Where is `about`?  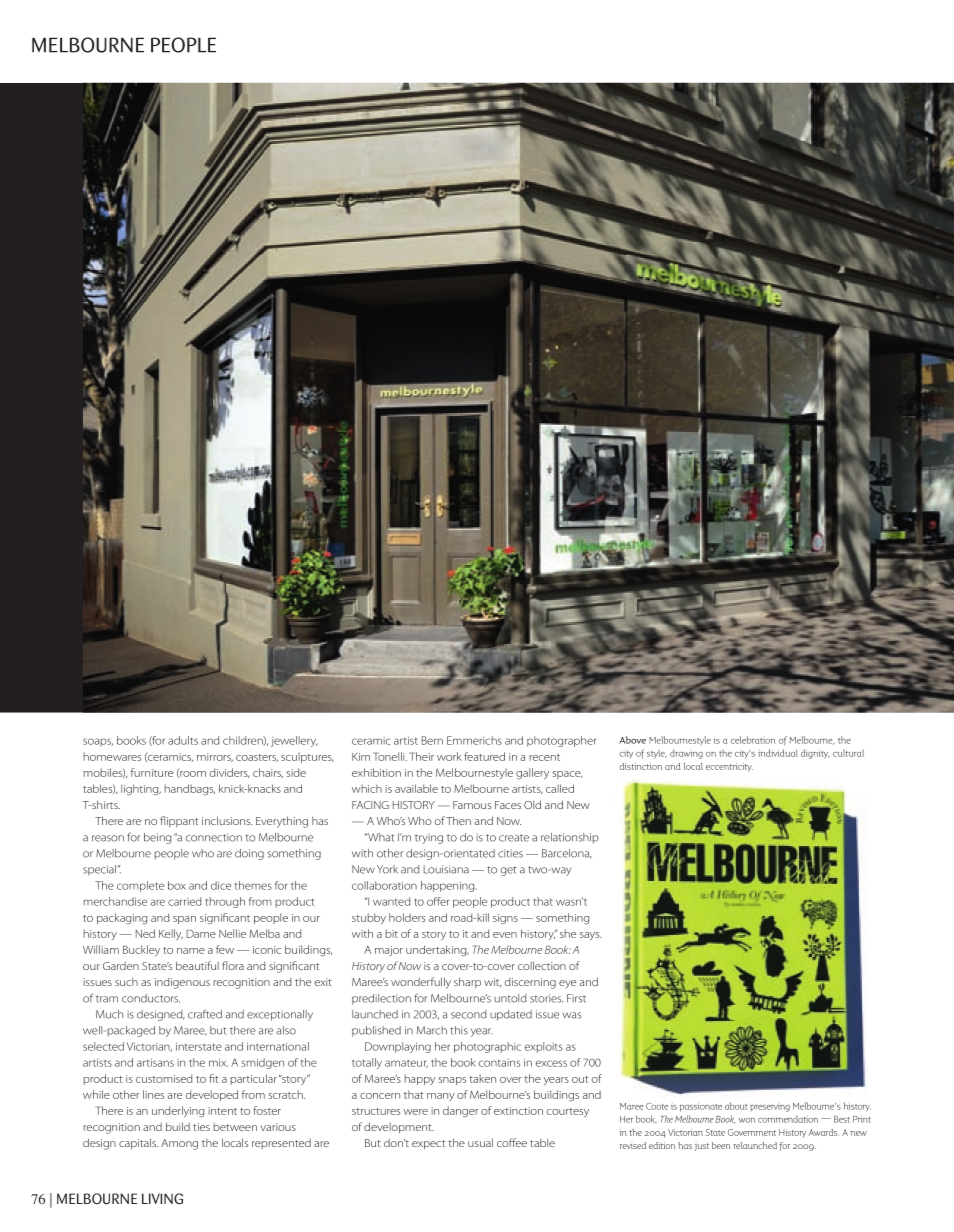 about is located at coordinates (736, 1106).
